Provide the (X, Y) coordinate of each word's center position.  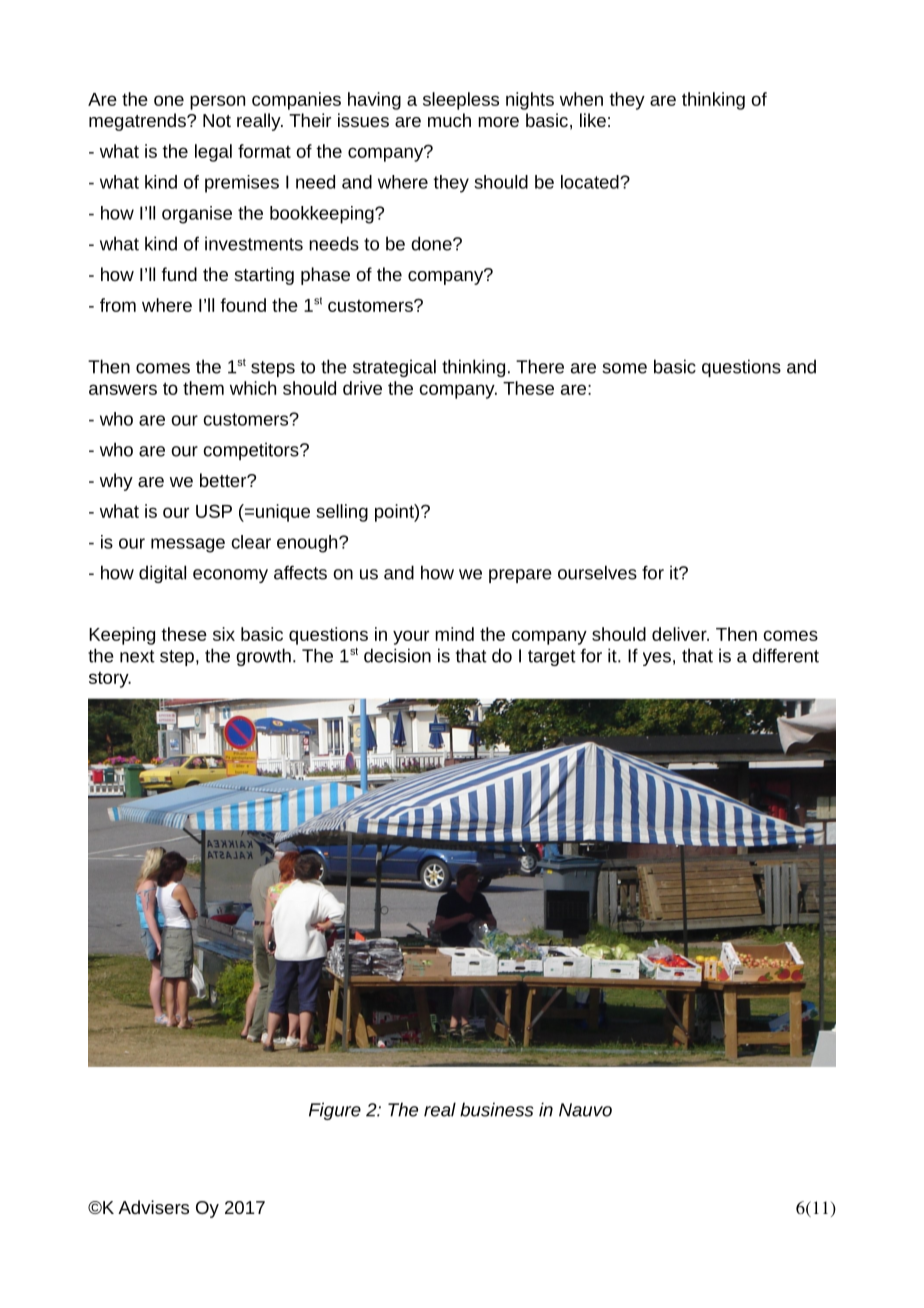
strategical (394, 368)
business (497, 1109)
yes (657, 659)
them (203, 388)
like (593, 120)
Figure (335, 1111)
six (224, 634)
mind (454, 634)
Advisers (153, 1207)
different (785, 655)
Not (217, 120)
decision (397, 655)
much (449, 120)
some (624, 368)
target (552, 658)
